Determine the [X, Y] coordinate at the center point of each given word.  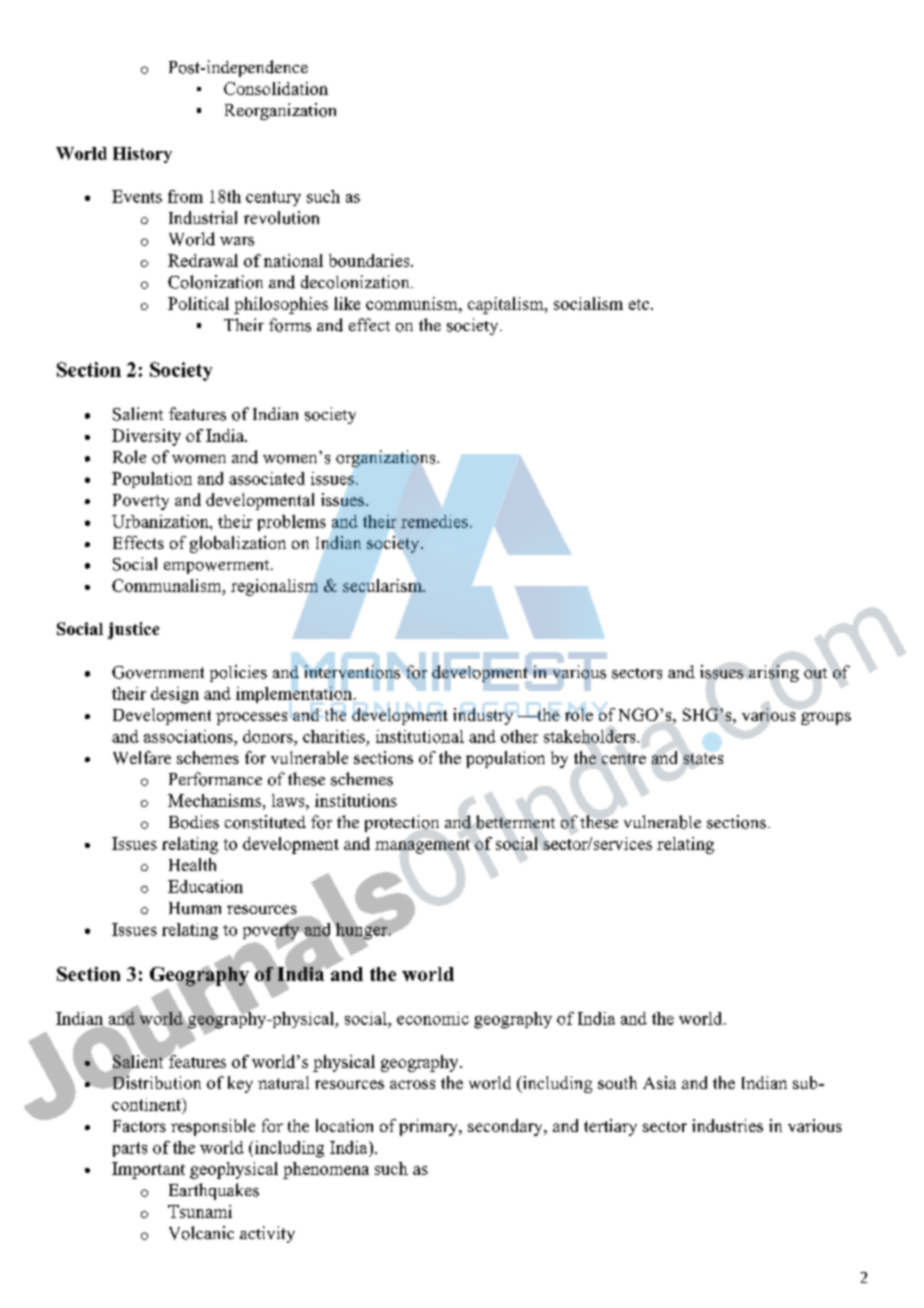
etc [640, 304]
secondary [506, 1127]
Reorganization [280, 111]
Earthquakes [214, 1191]
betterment [515, 822]
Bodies [194, 822]
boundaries [370, 260]
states [703, 758]
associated [267, 478]
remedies [434, 521]
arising [774, 673]
